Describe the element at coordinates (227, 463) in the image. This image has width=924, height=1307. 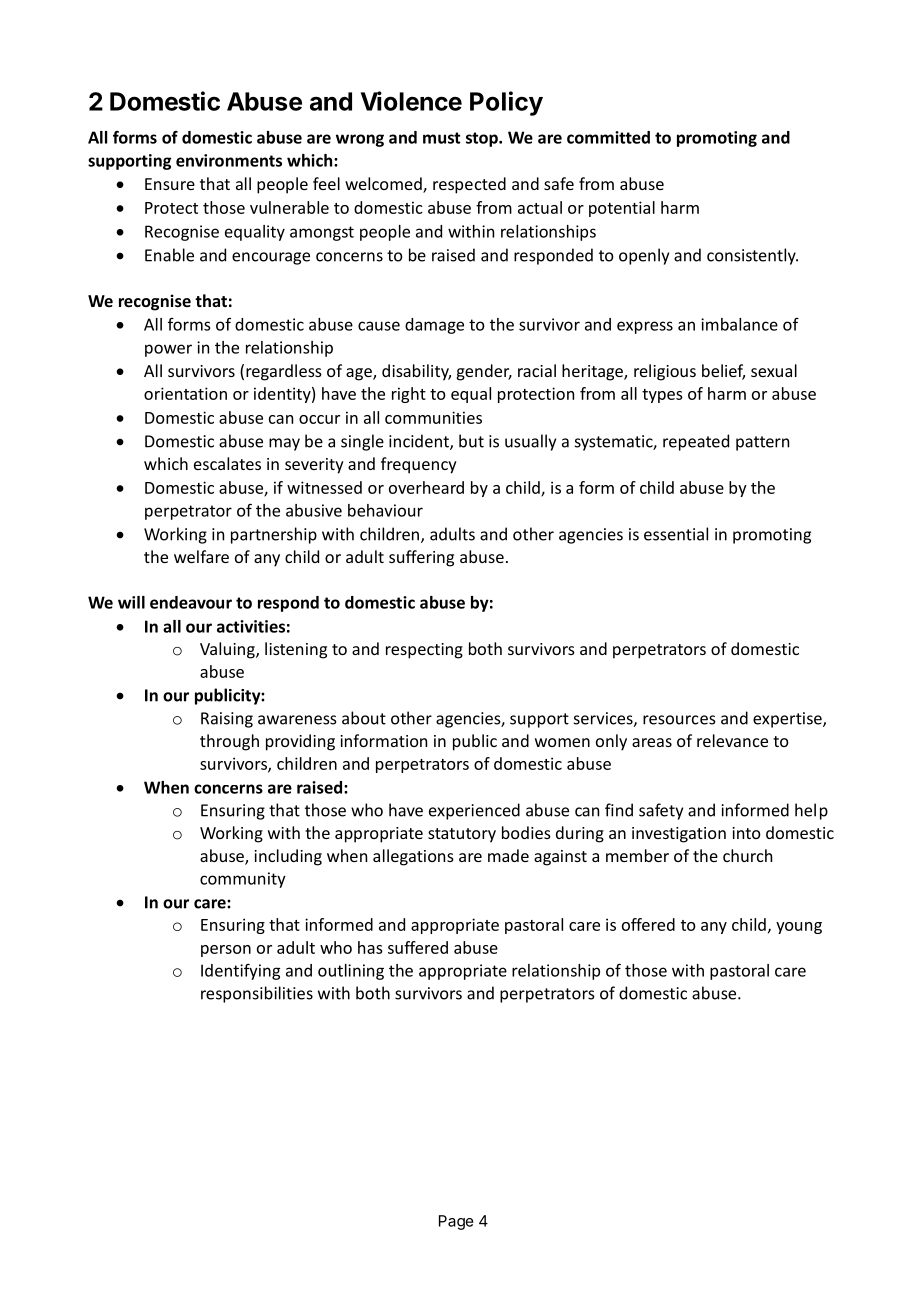
I see `escalates` at that location.
